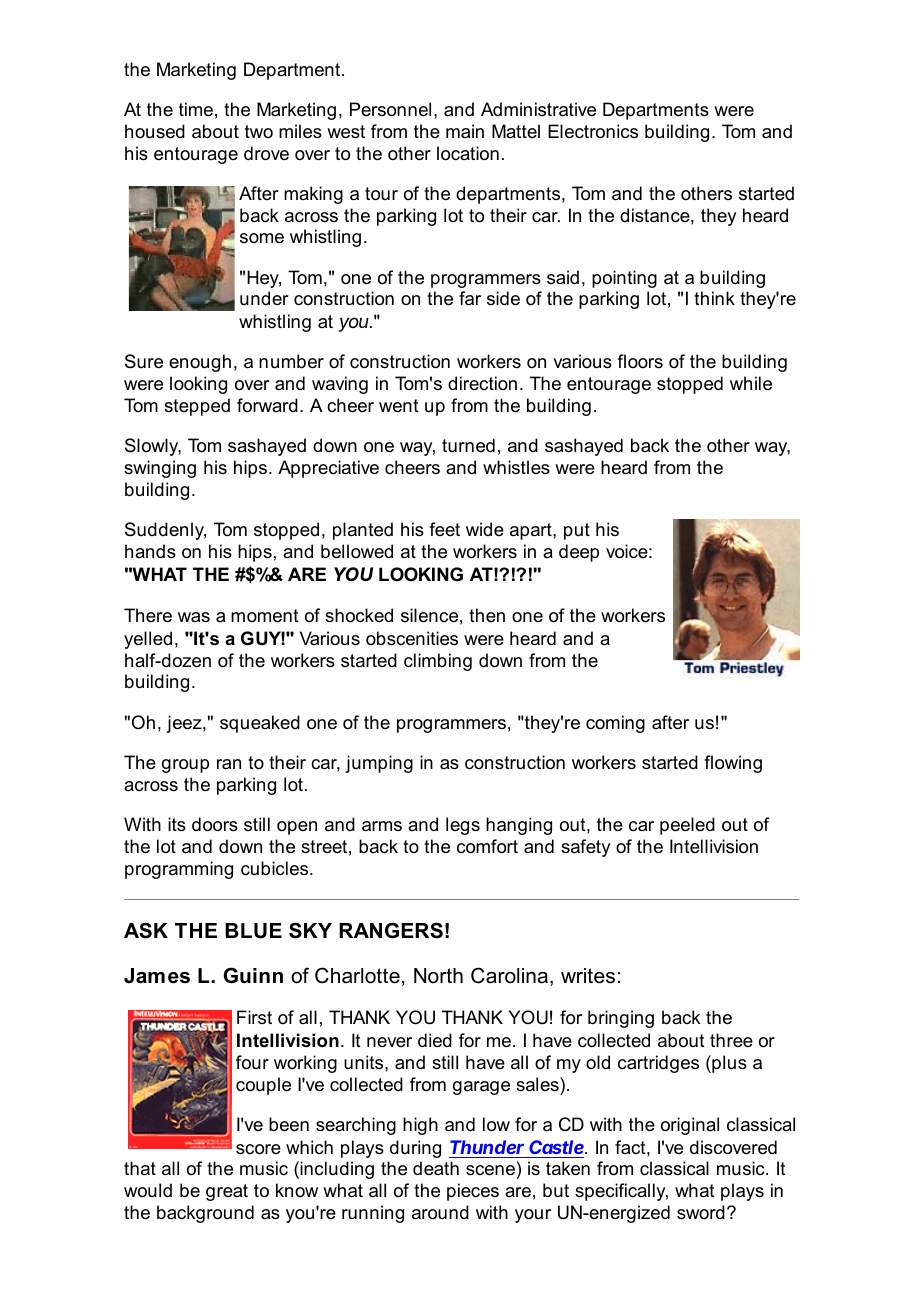  I want to click on put, so click(577, 531).
